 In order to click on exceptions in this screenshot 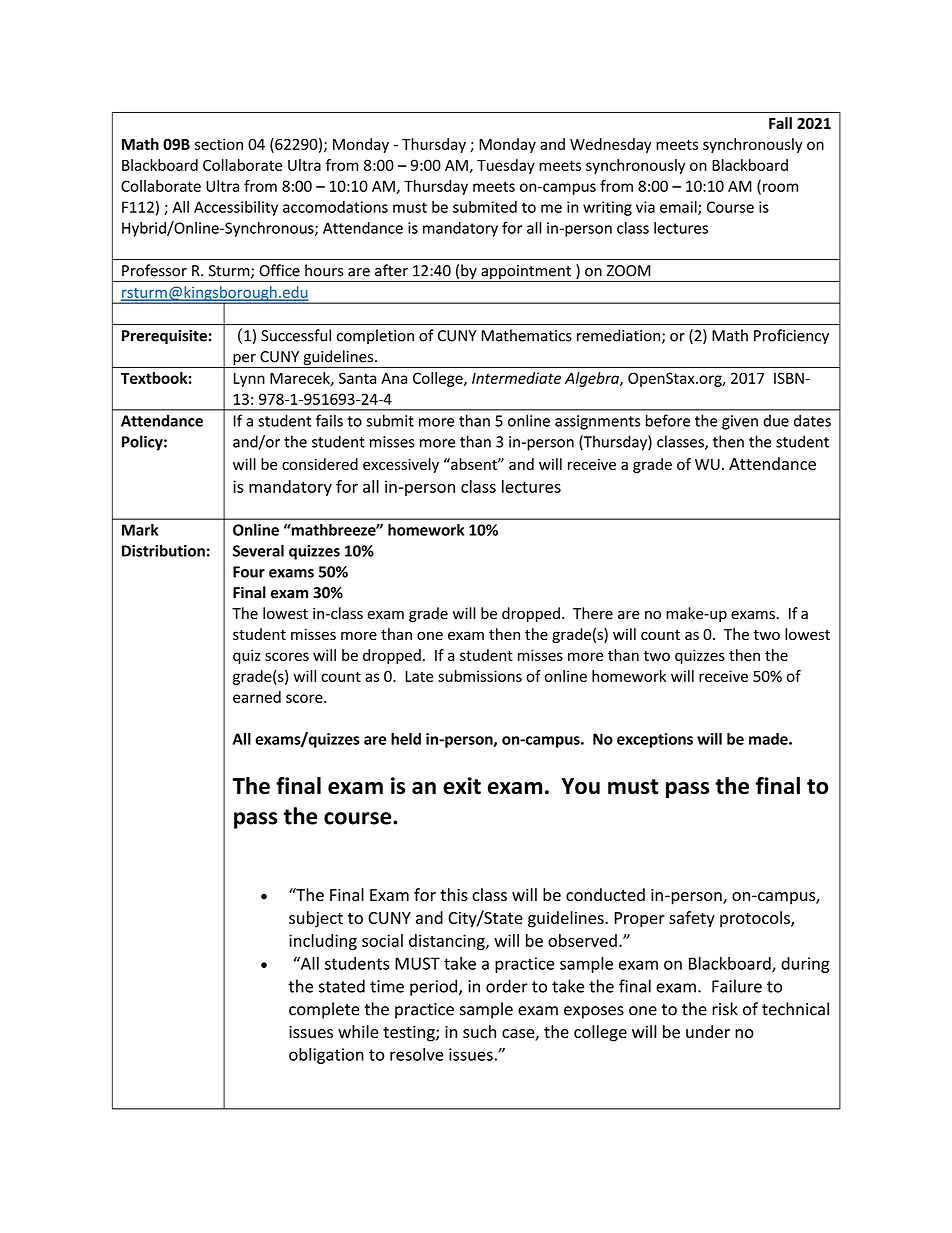, I will do `click(655, 740)`.
